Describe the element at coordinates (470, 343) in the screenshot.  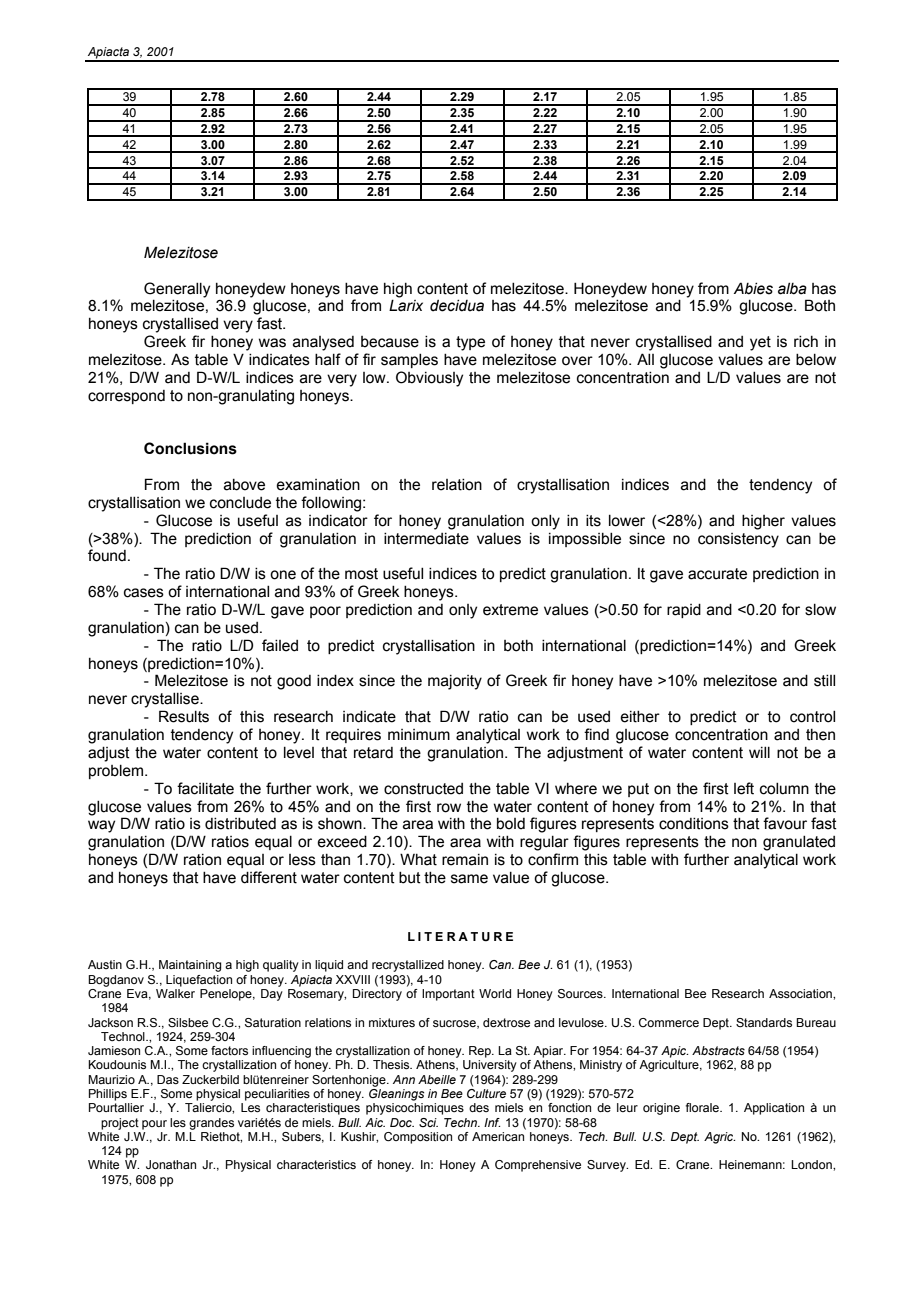
I see `type` at that location.
